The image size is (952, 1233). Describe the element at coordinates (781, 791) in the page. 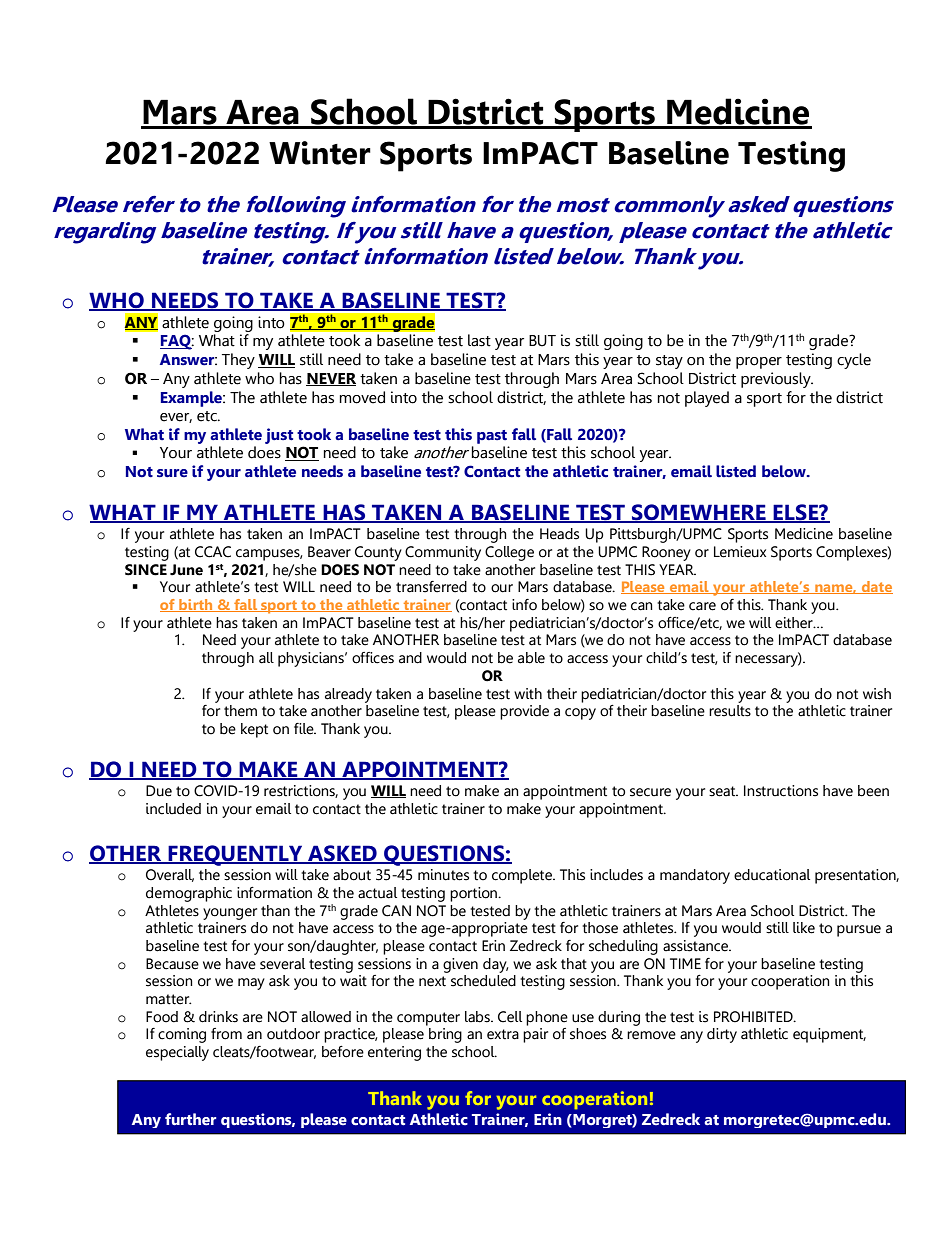

I see `Instructions` at that location.
